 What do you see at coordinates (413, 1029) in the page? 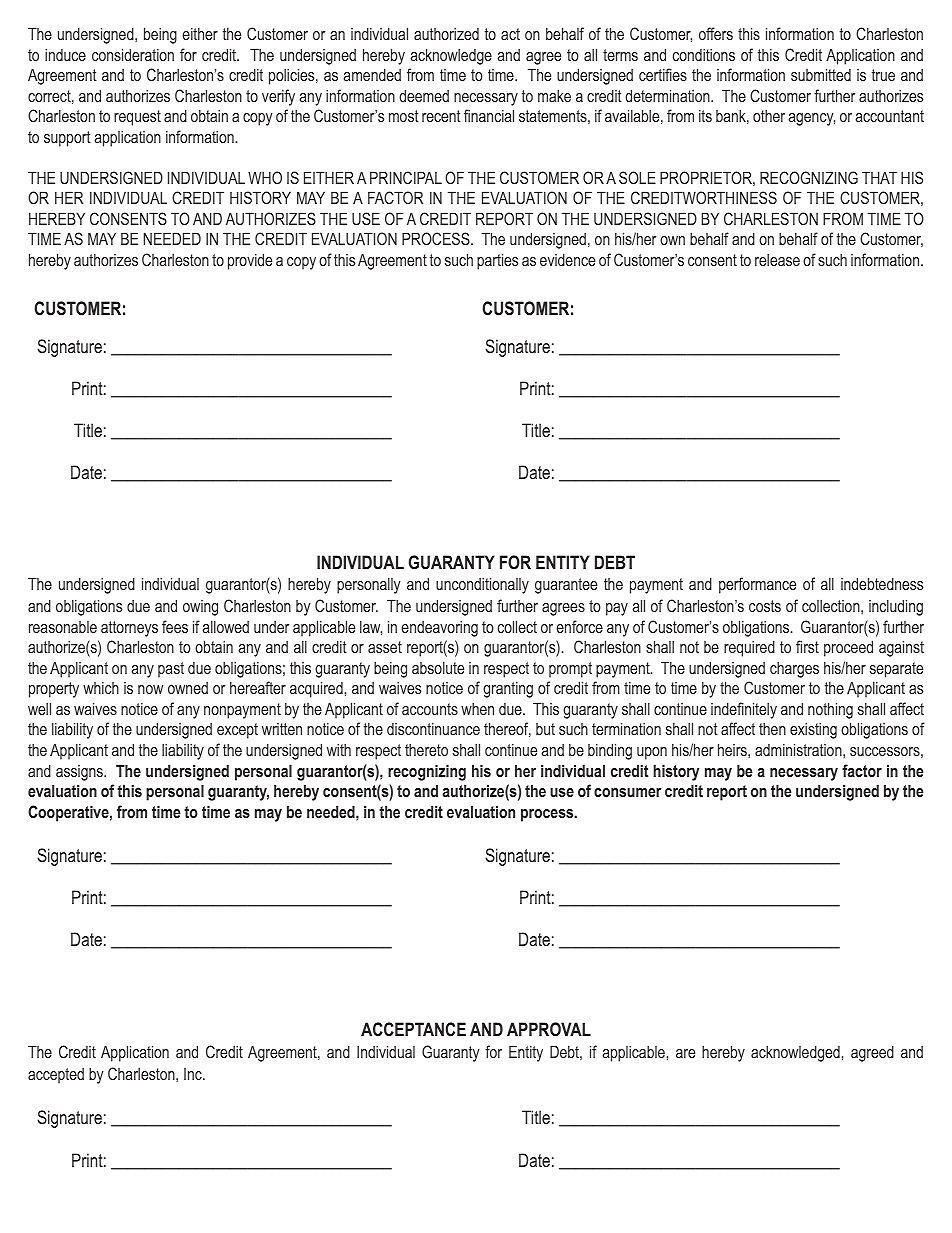
I see `ACCEPTANCE` at bounding box center [413, 1029].
